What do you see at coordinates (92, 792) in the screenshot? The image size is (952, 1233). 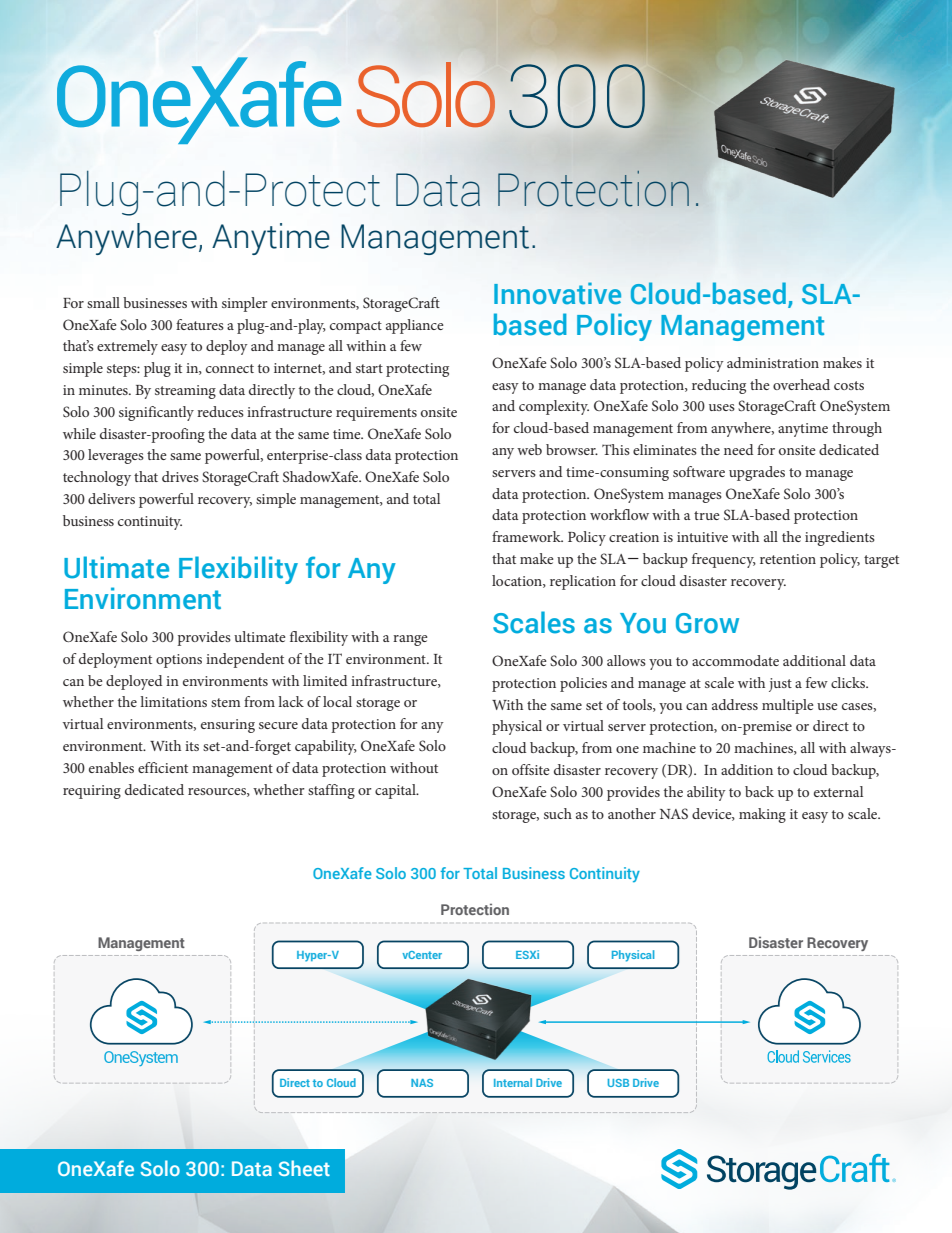 I see `requiring` at bounding box center [92, 792].
